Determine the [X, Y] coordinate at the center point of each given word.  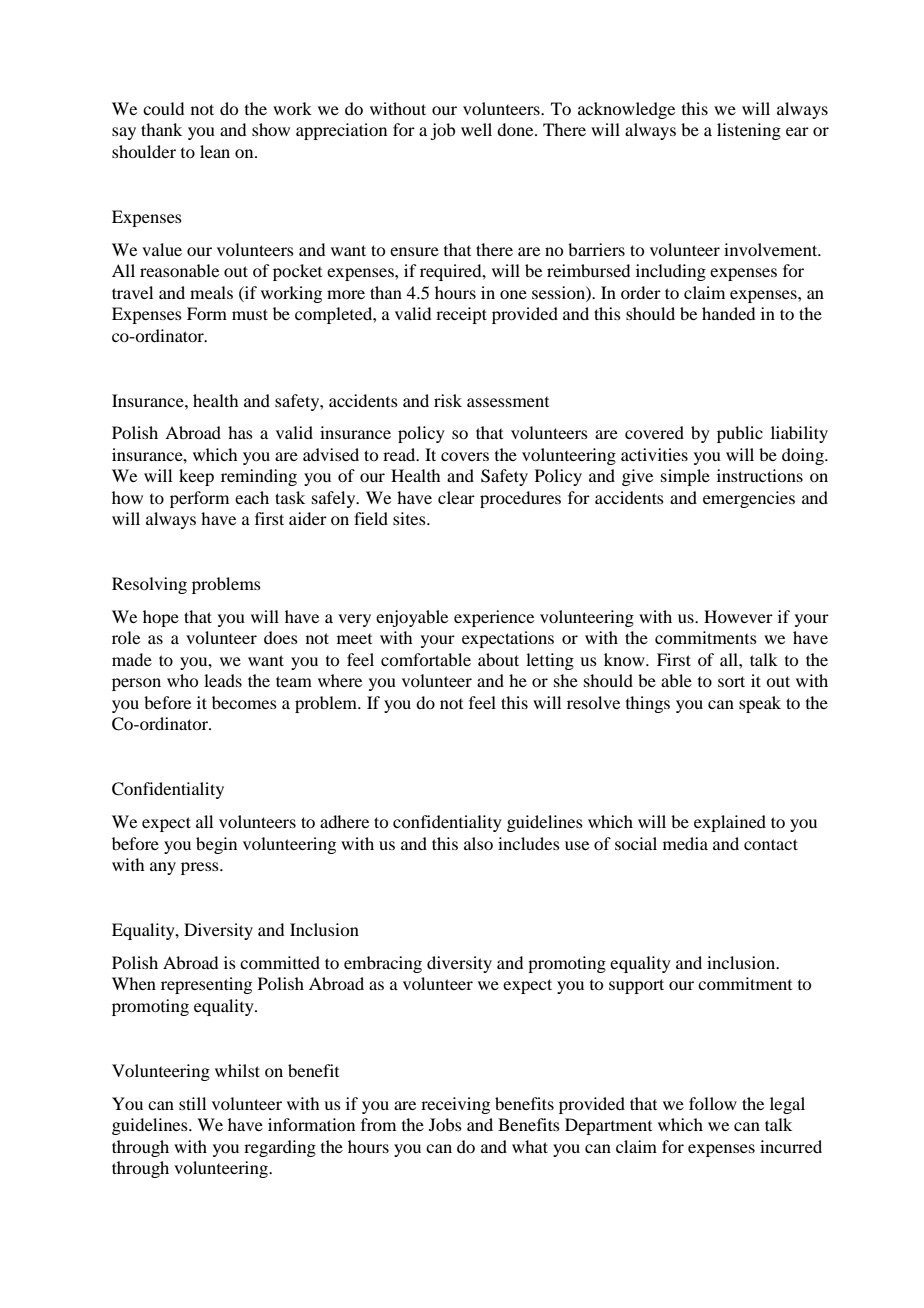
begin [216, 845]
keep [196, 477]
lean [215, 151]
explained [730, 823]
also [478, 843]
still [192, 1103]
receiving [455, 1105]
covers [465, 456]
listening [749, 131]
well [476, 129]
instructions [760, 475]
